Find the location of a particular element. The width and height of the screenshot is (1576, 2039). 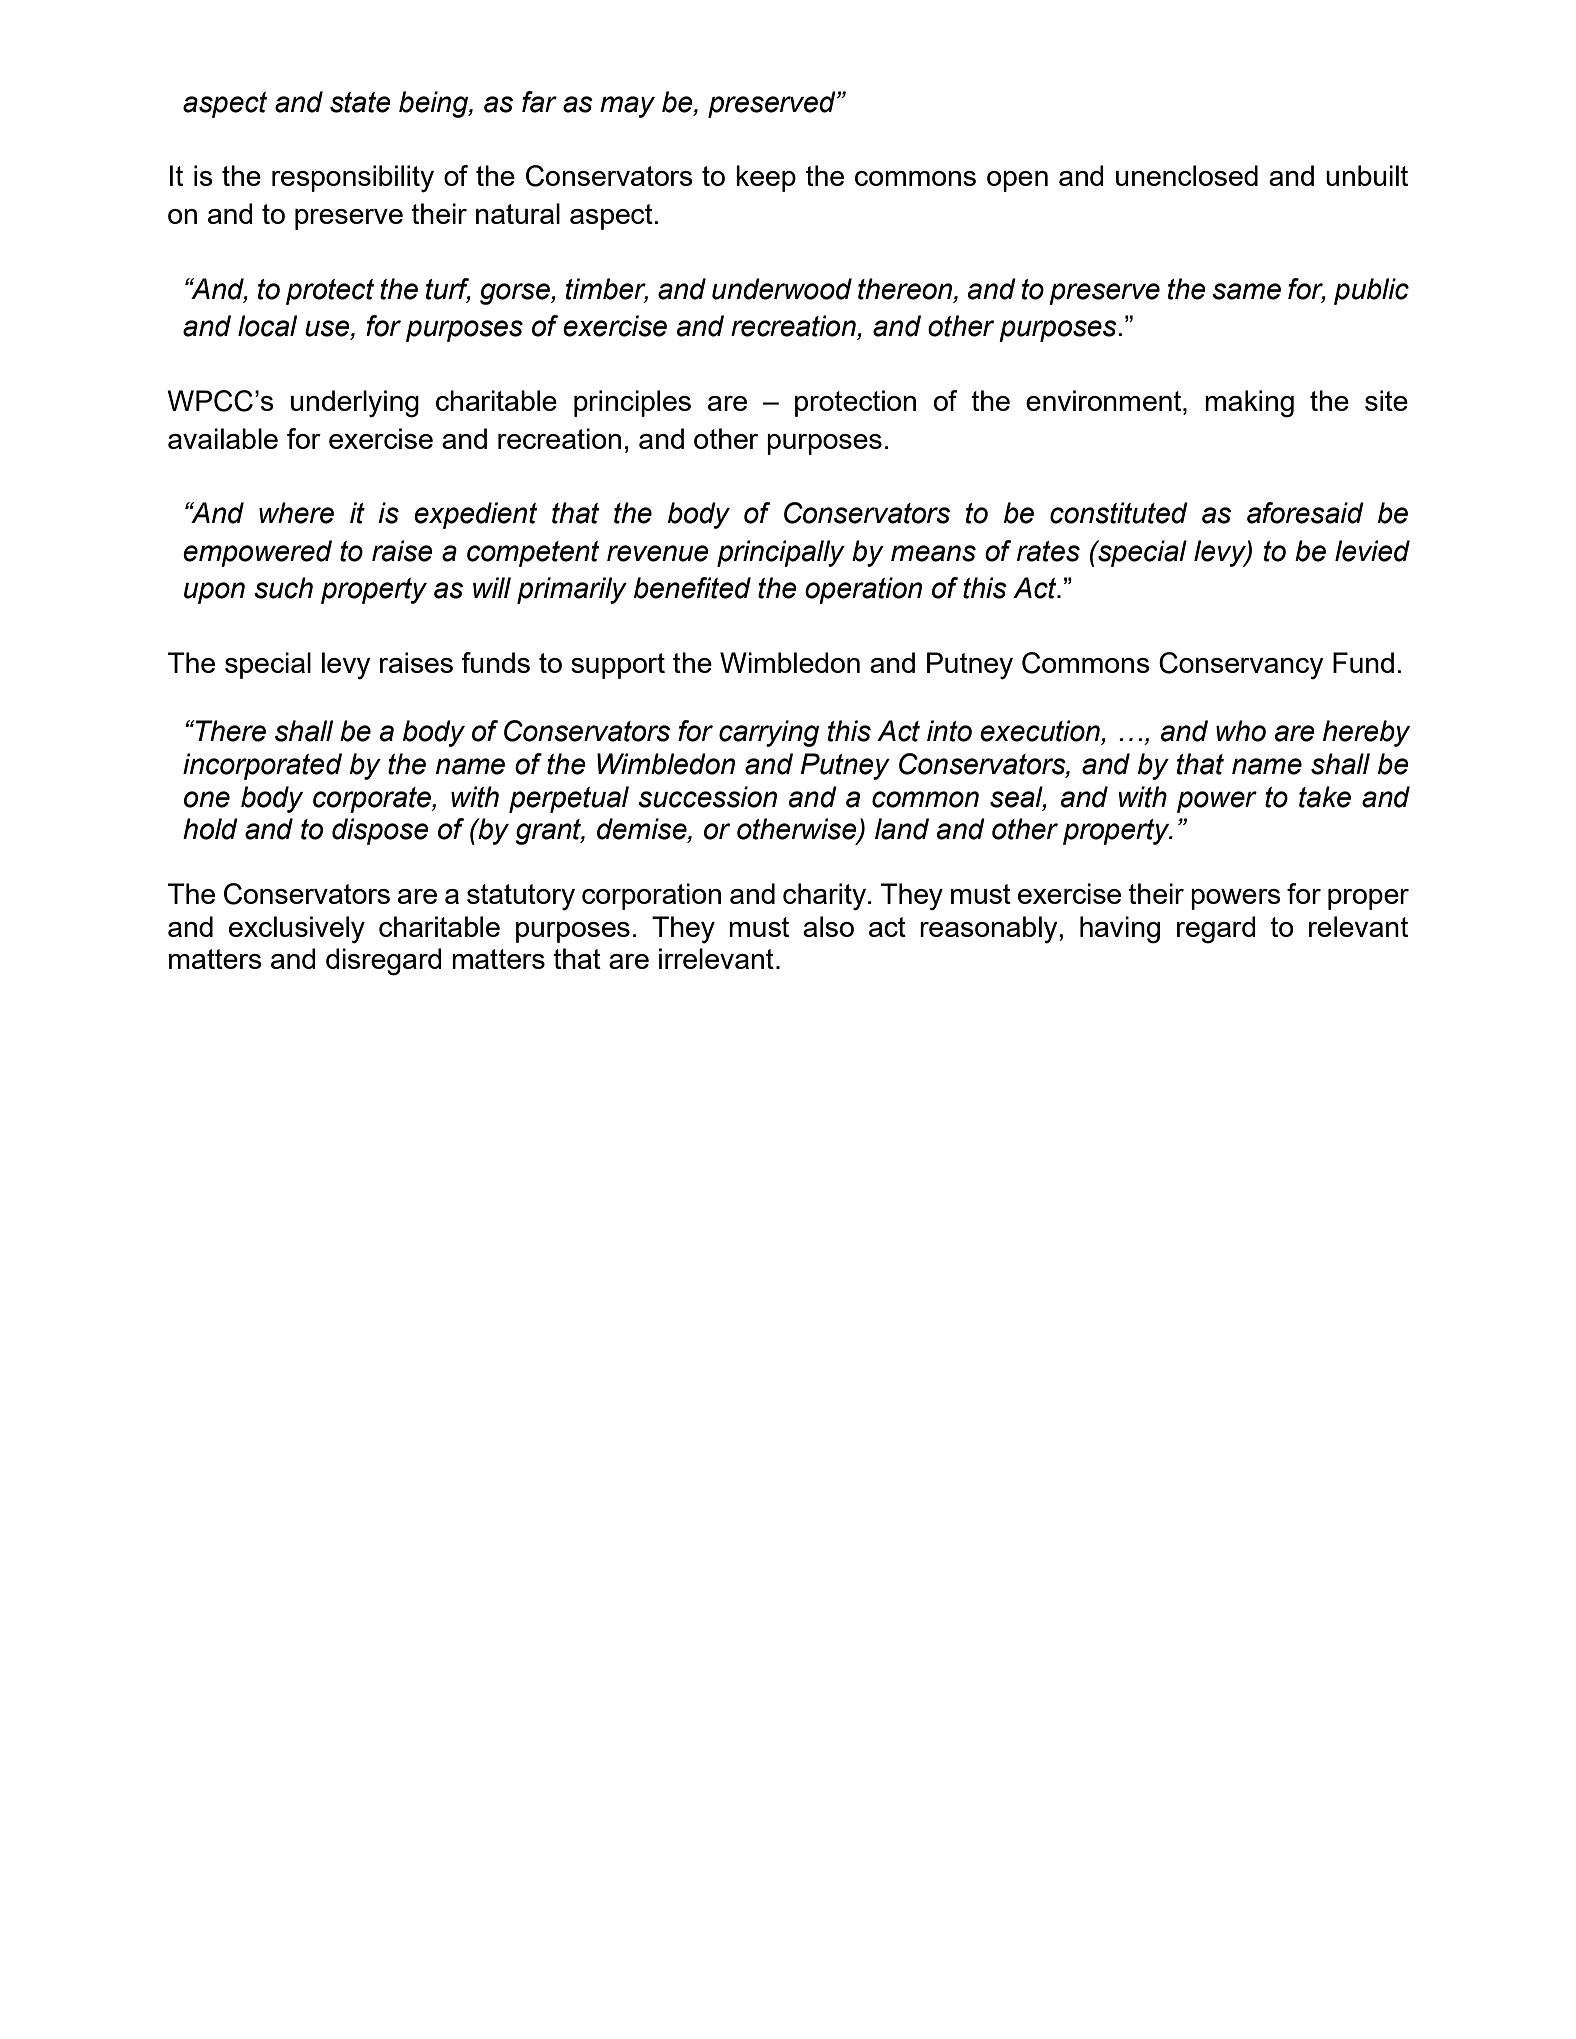

where is located at coordinates (296, 513).
